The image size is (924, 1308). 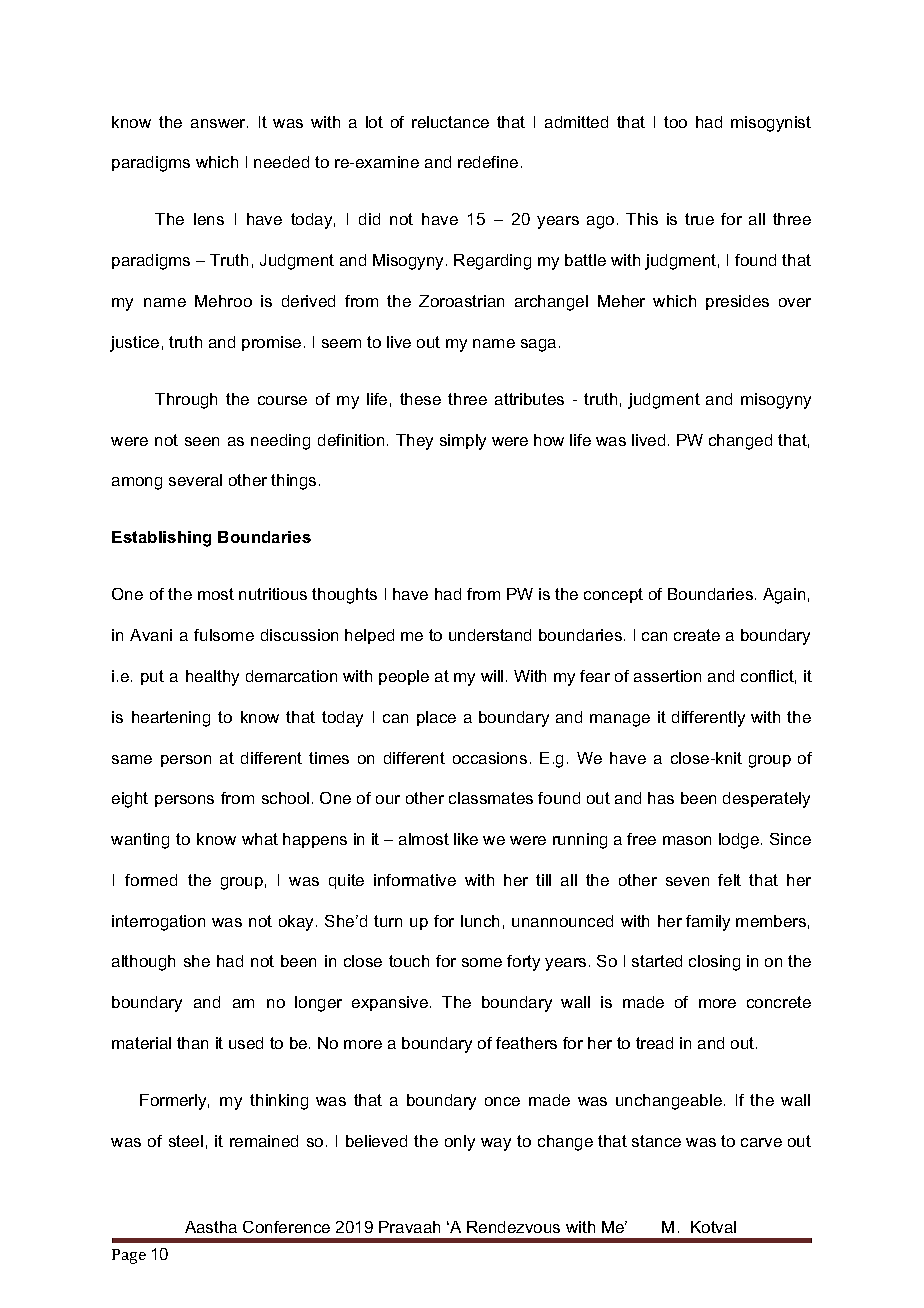 I want to click on will, so click(x=492, y=676).
